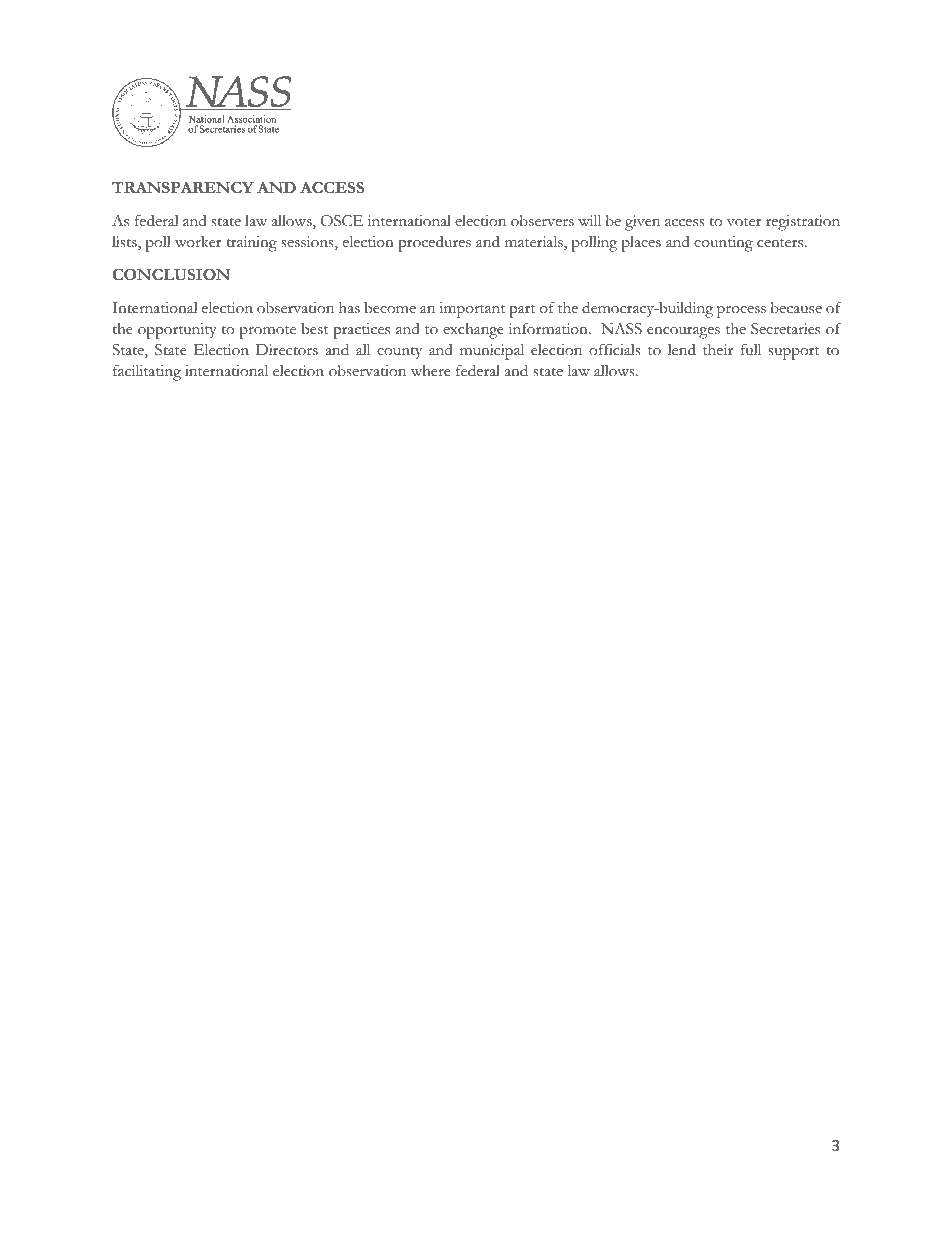 The image size is (952, 1233). I want to click on important, so click(472, 310).
